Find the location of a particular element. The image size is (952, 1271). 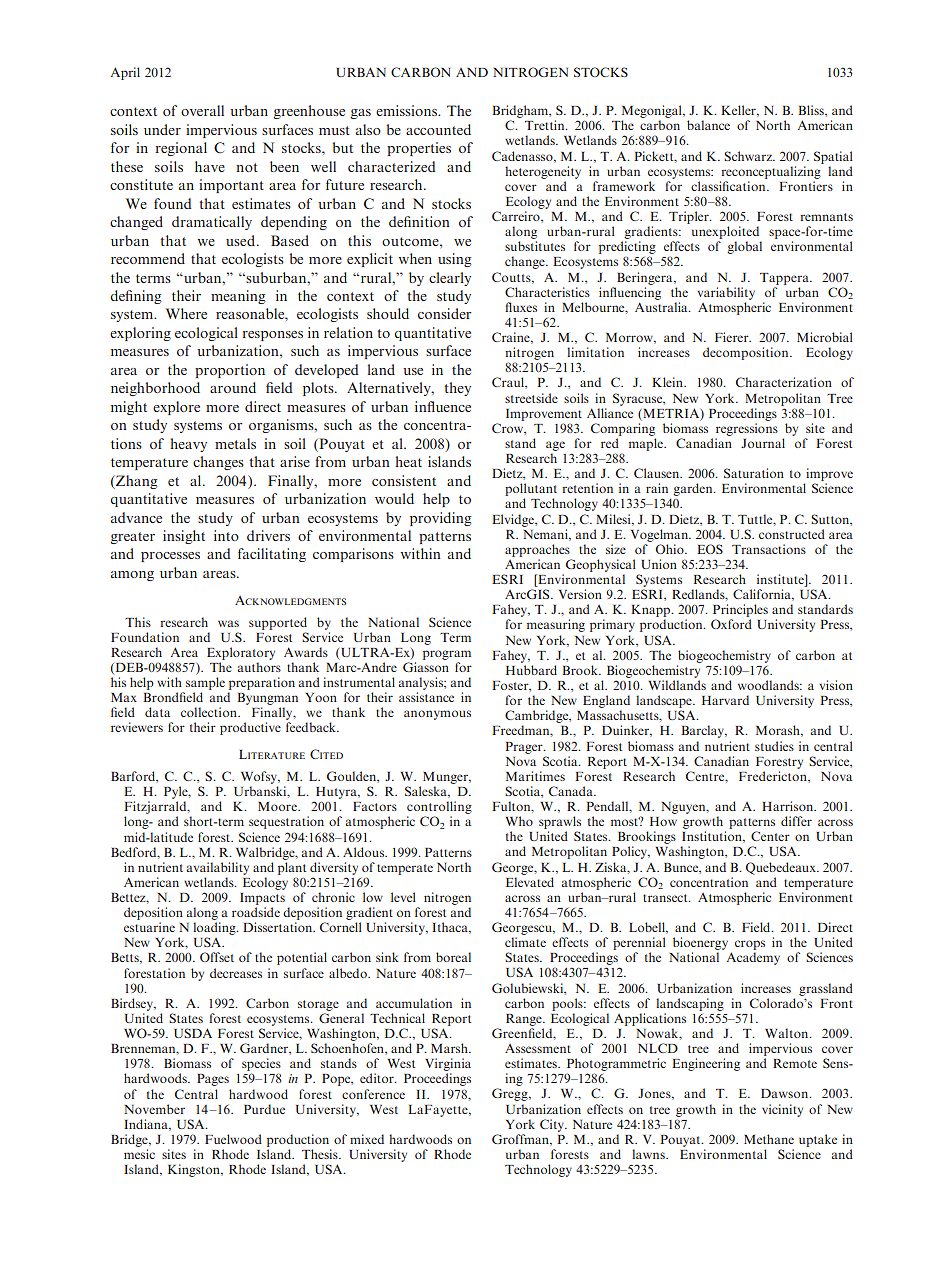

Moore is located at coordinates (278, 806).
